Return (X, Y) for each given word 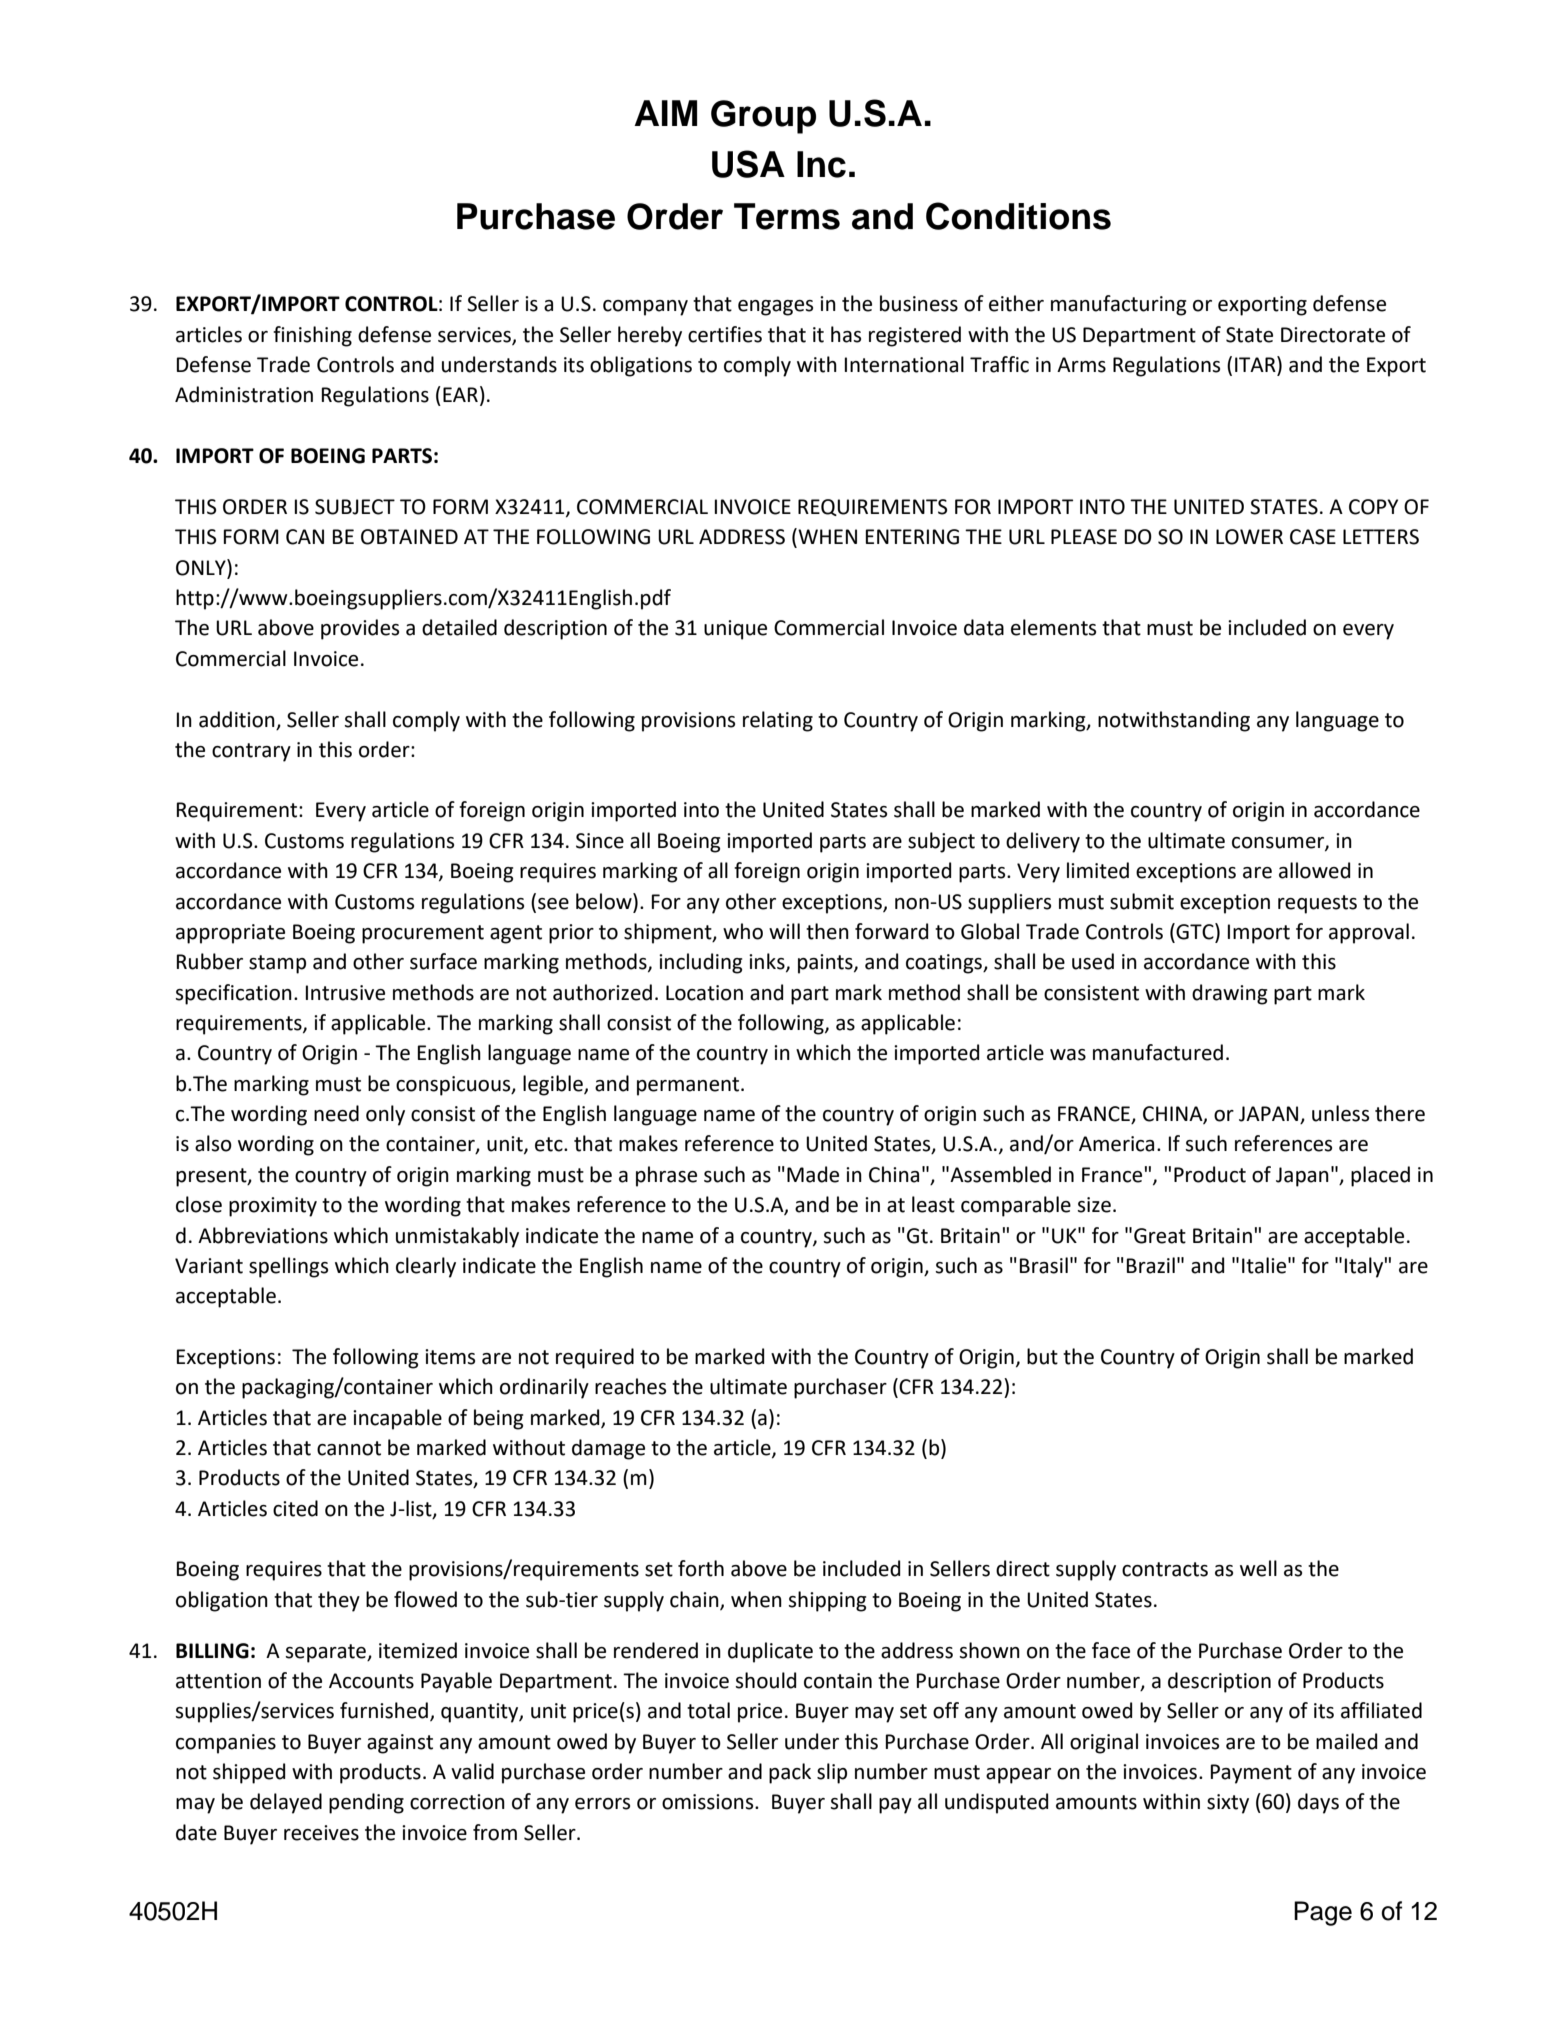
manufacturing (1118, 305)
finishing (312, 336)
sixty (1228, 1804)
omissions (709, 1802)
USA (748, 164)
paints (826, 964)
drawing (1229, 994)
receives (321, 1833)
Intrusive (345, 993)
